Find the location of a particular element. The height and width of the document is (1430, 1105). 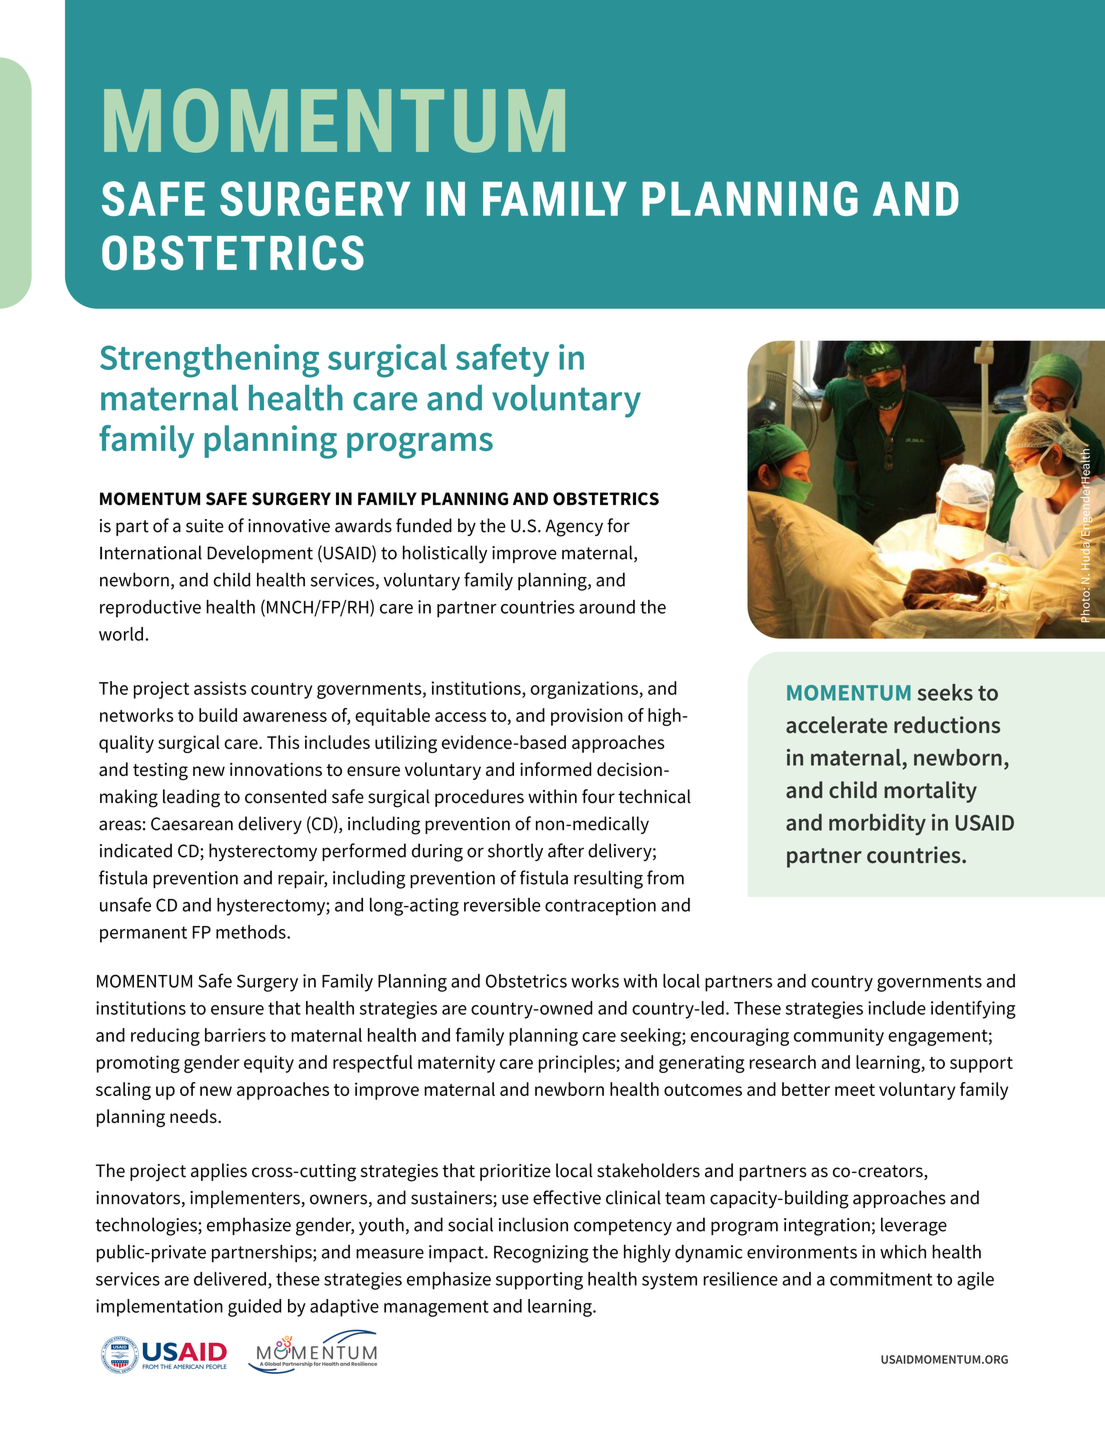

organizations is located at coordinates (585, 690).
